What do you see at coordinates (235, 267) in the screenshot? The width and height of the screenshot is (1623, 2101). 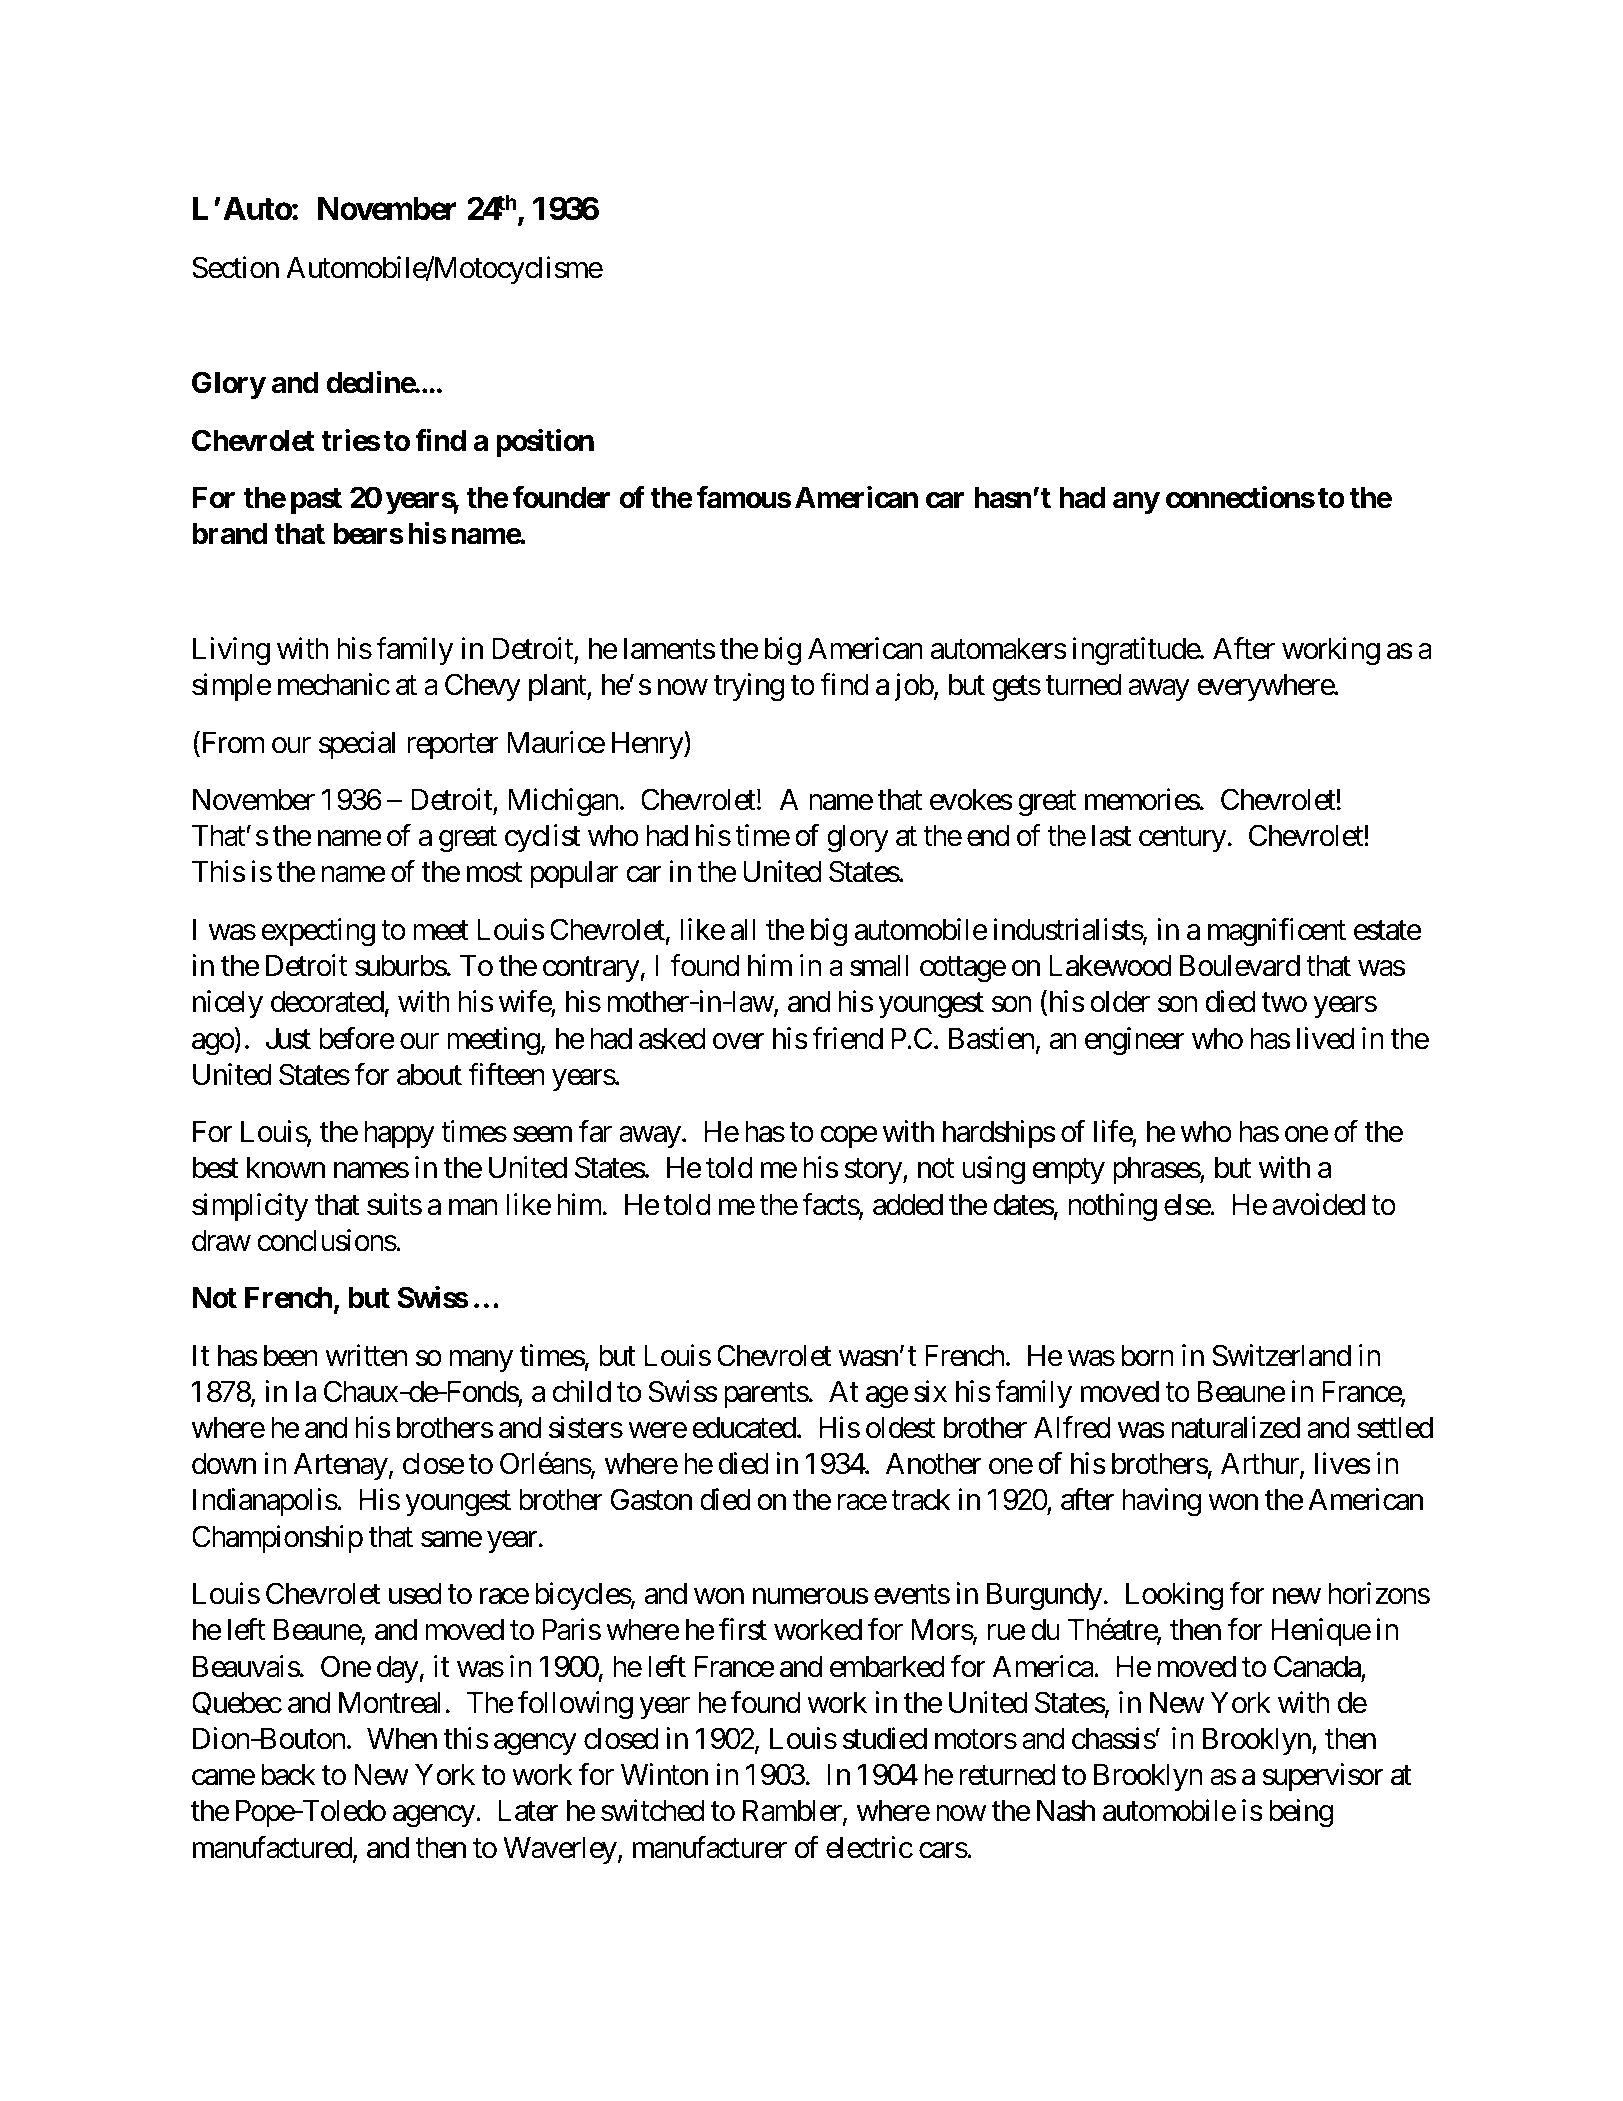 I see `Section` at bounding box center [235, 267].
